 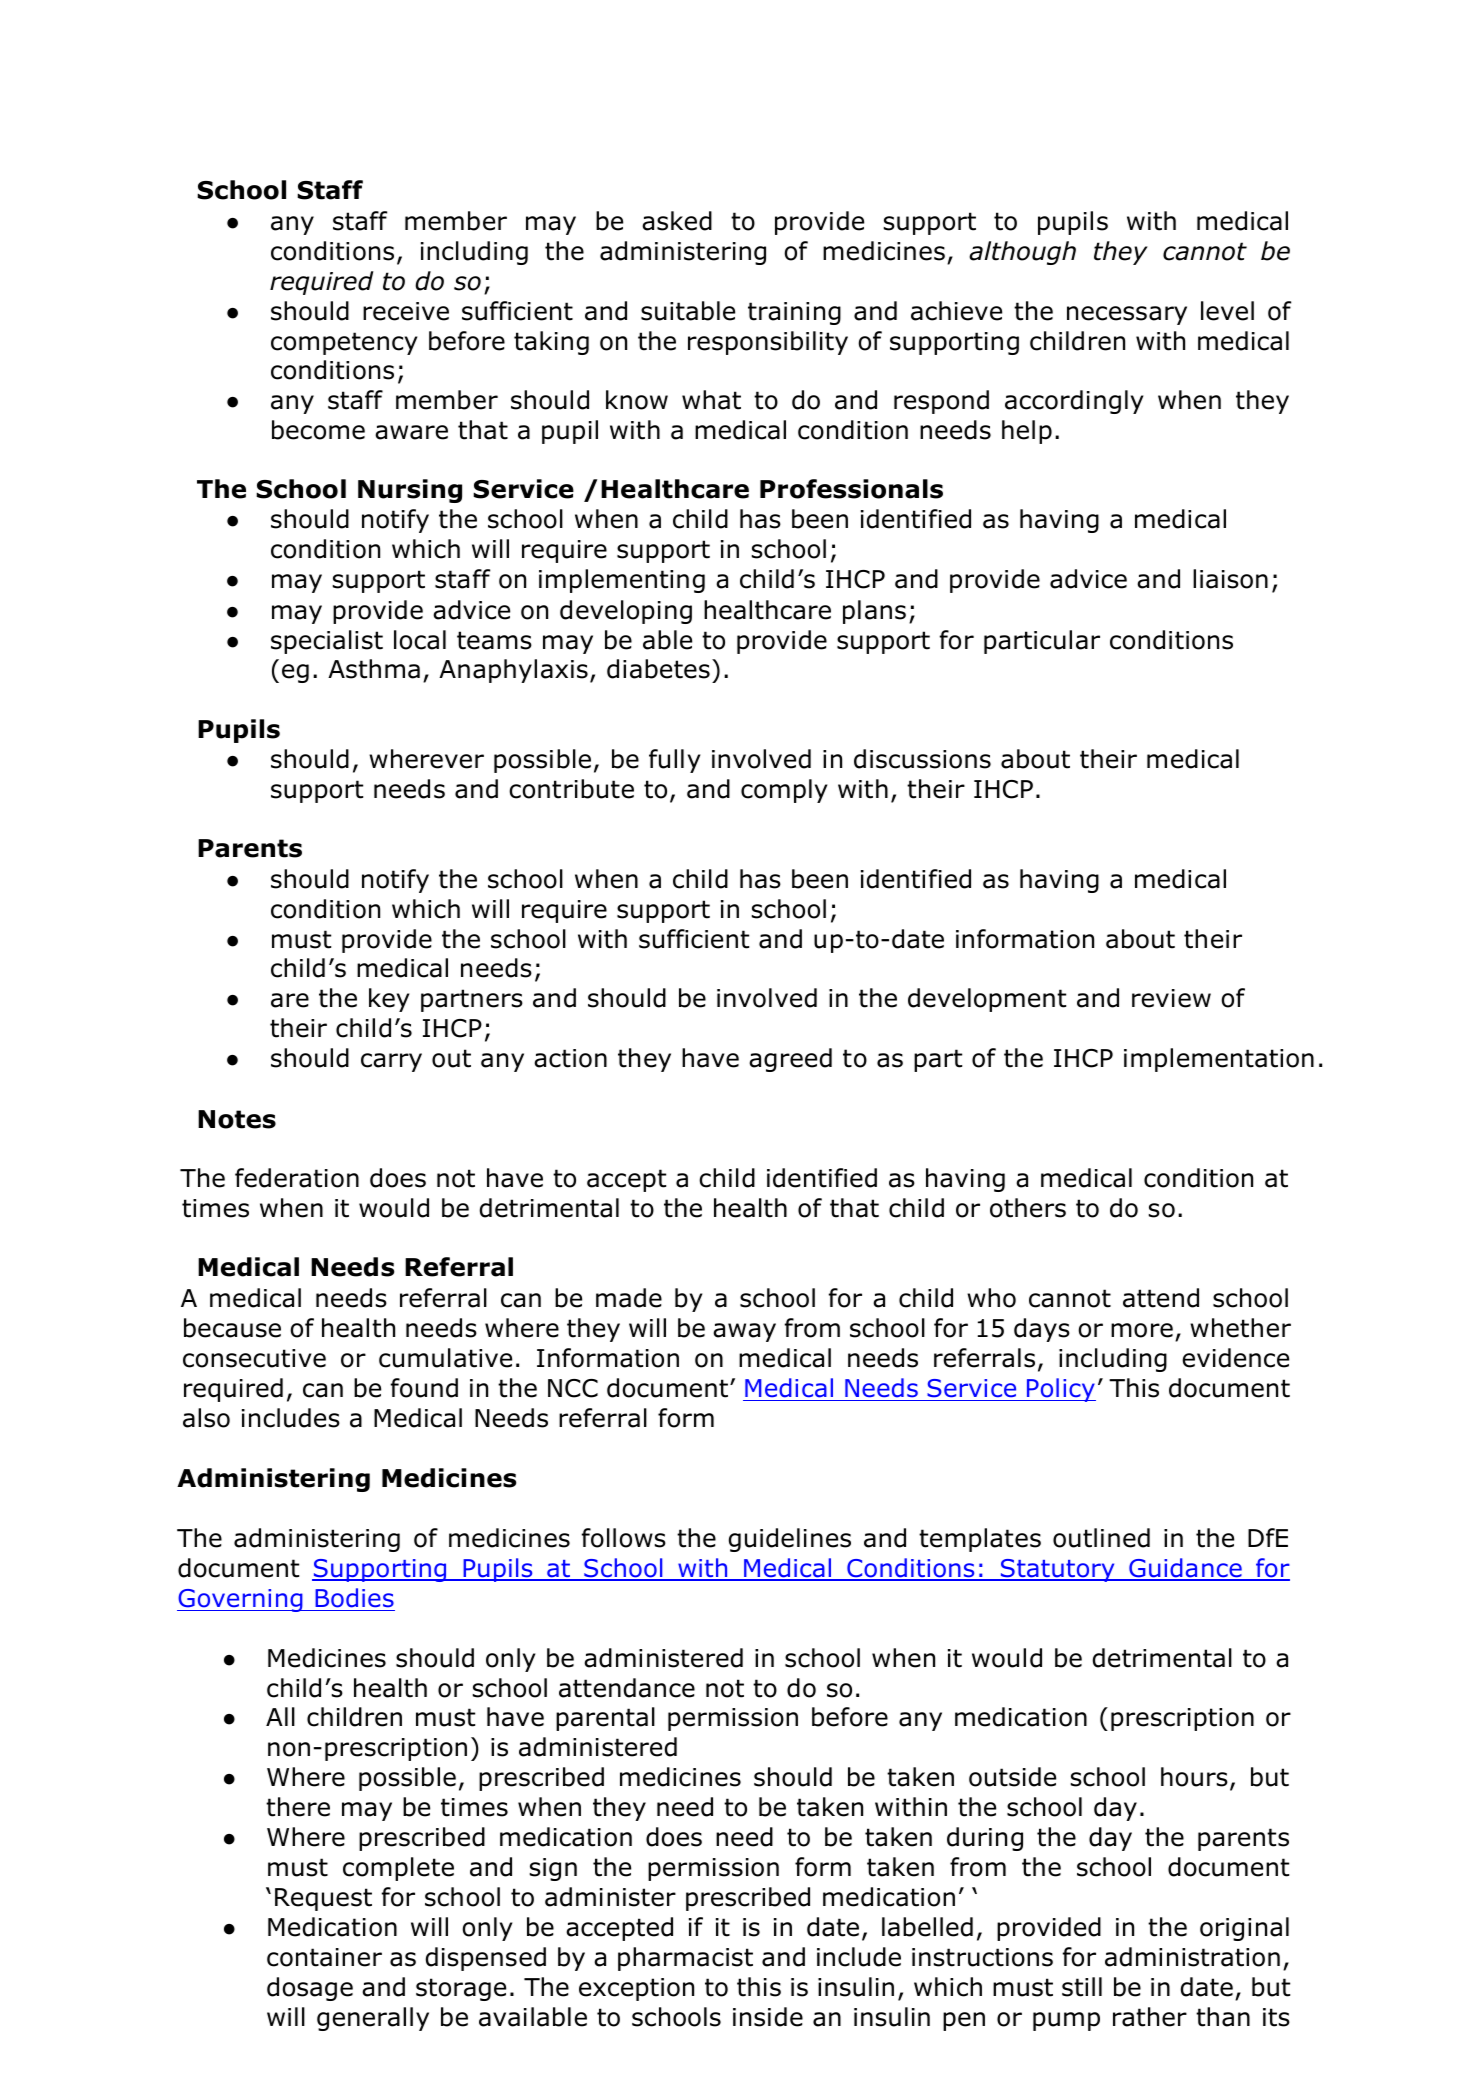 What do you see at coordinates (1142, 1330) in the document?
I see `more` at bounding box center [1142, 1330].
